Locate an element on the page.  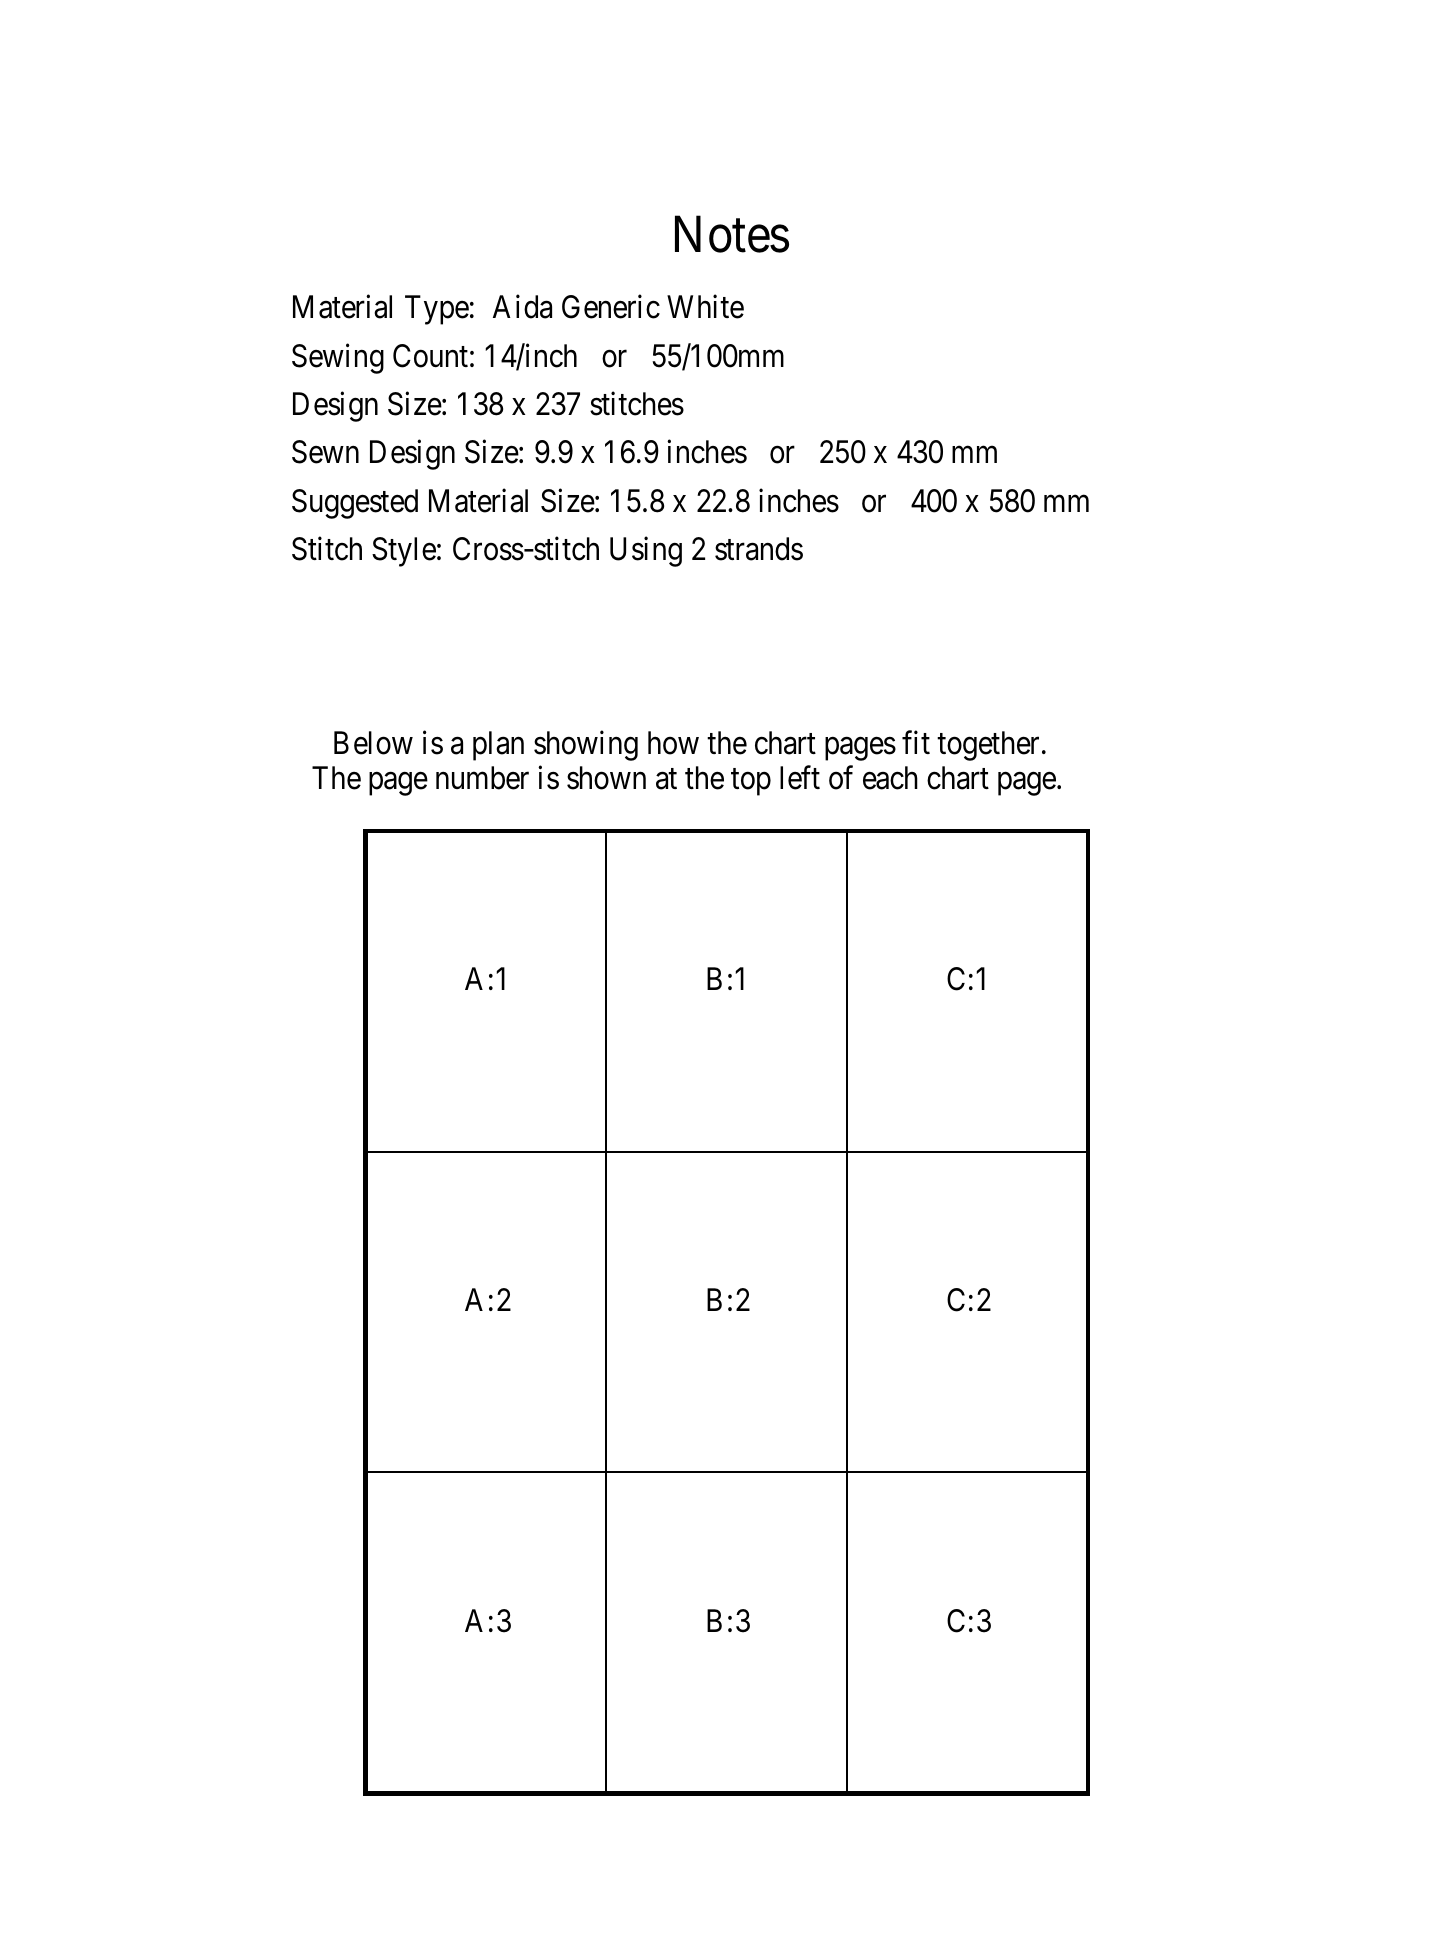
White is located at coordinates (705, 307).
